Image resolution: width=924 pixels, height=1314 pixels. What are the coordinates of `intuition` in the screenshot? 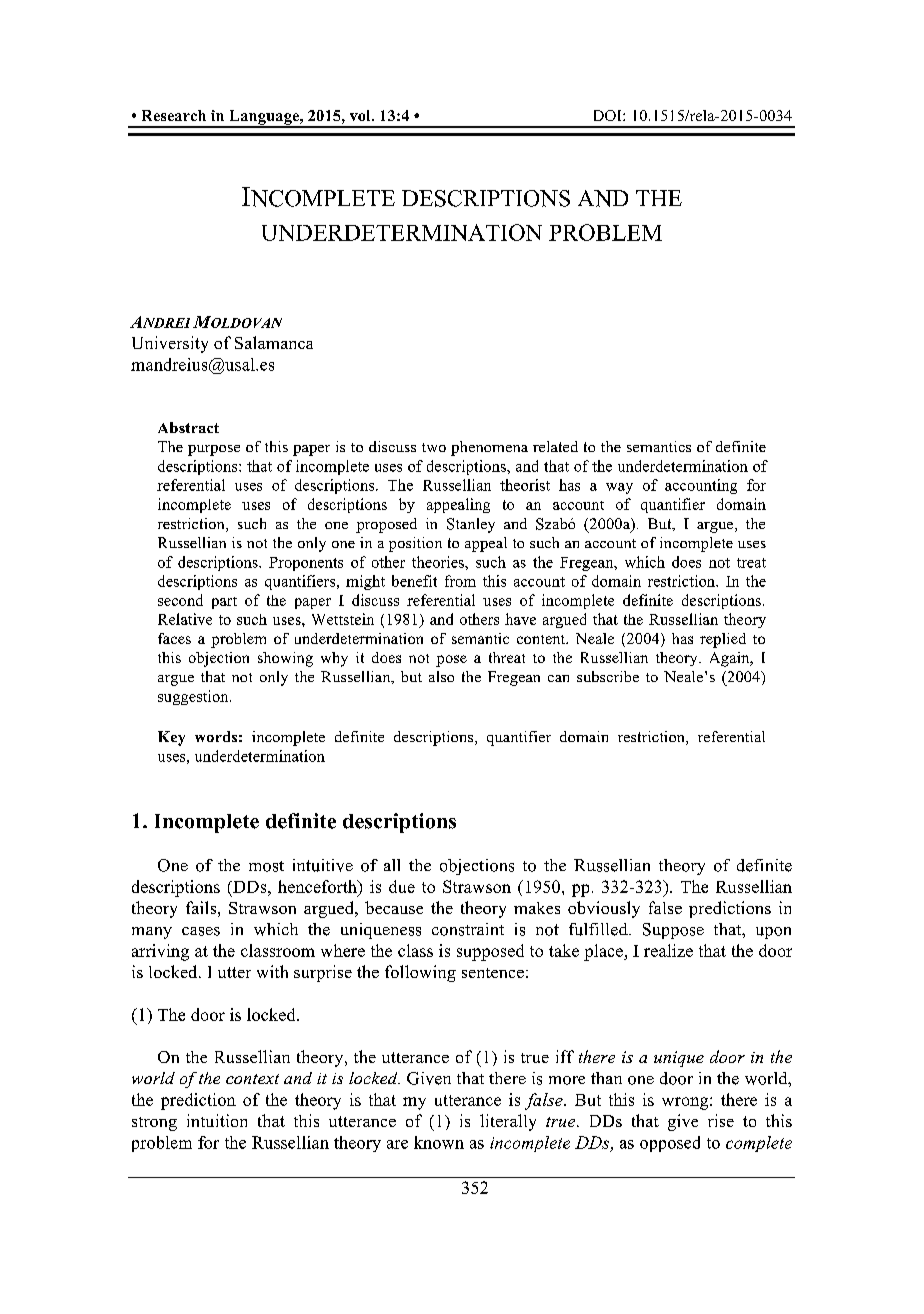 It's located at (217, 1120).
